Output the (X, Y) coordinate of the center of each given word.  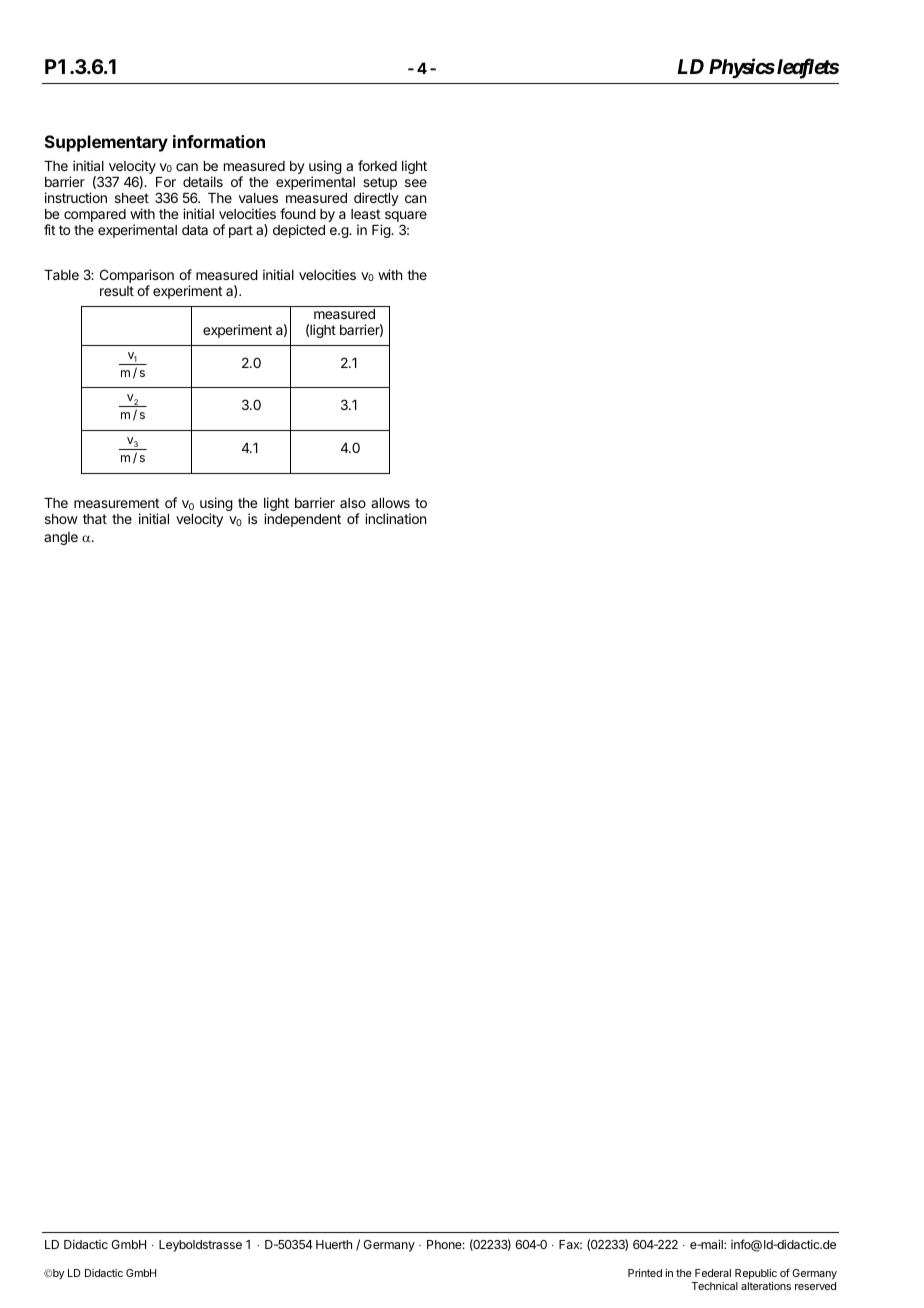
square (406, 218)
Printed (645, 1273)
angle (61, 538)
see (416, 183)
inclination (395, 518)
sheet (132, 198)
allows (390, 503)
